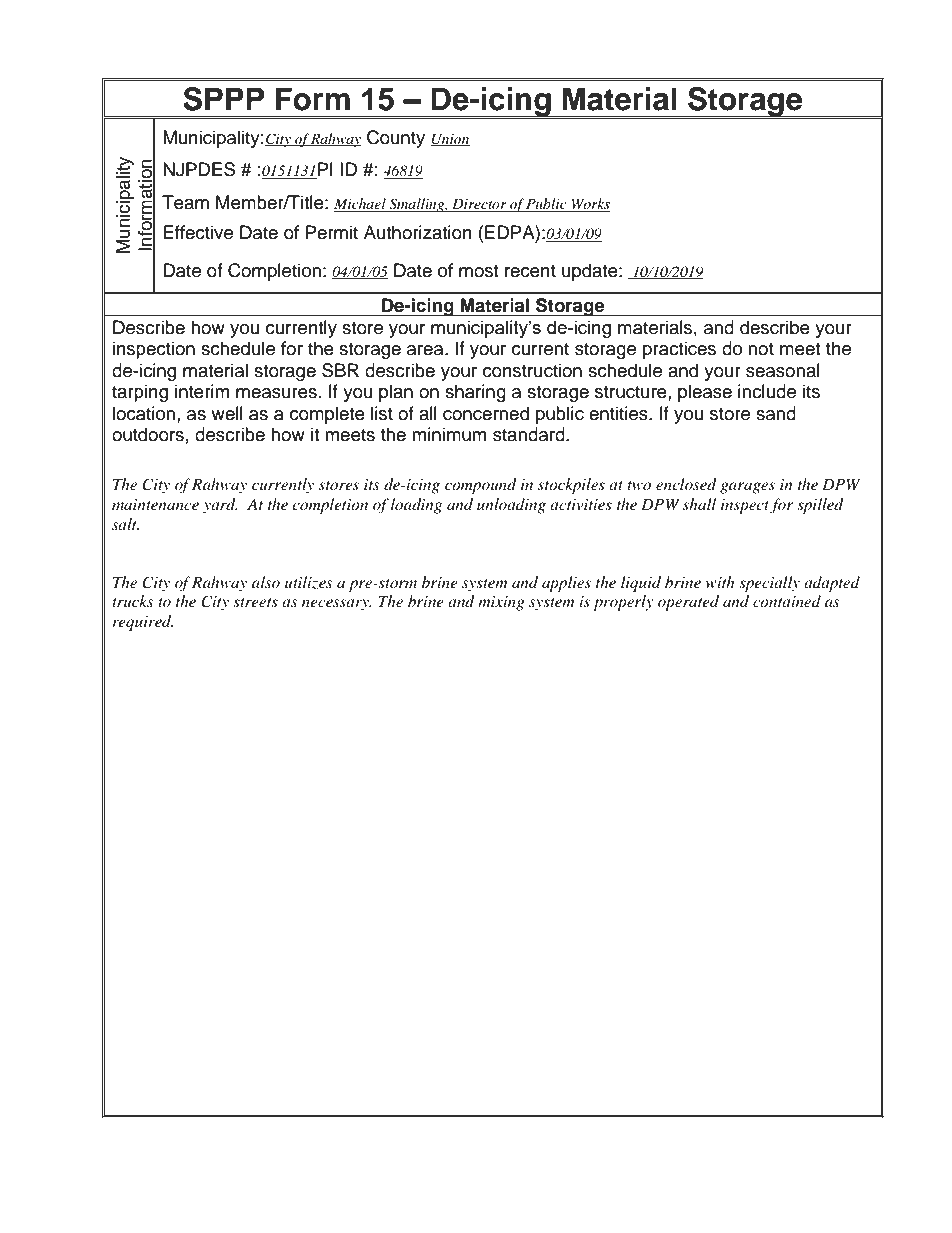 The width and height of the page is (952, 1233). Describe the element at coordinates (475, 393) in the page. I see `sharing` at that location.
